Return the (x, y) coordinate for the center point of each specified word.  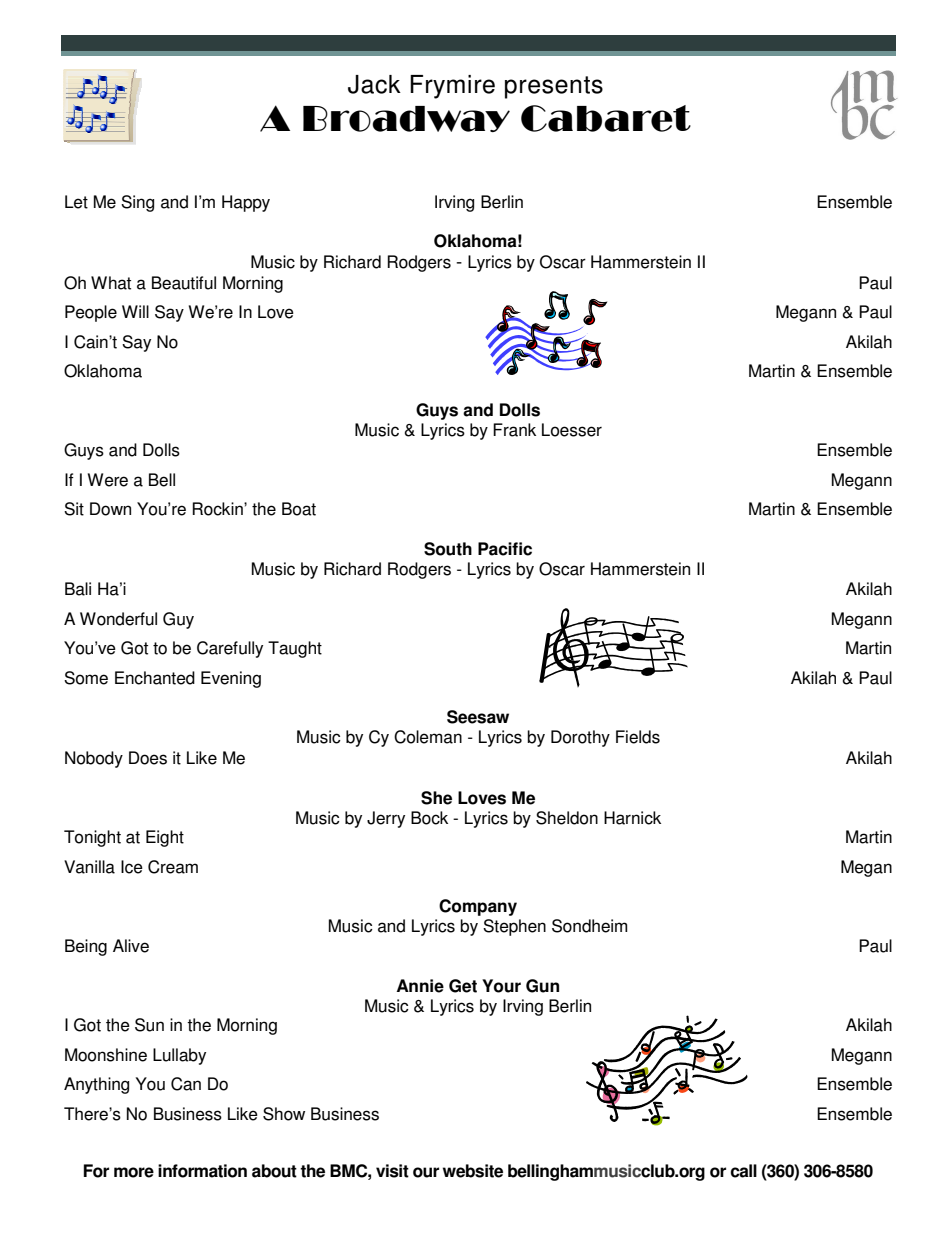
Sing (137, 203)
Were (108, 480)
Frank (514, 430)
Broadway (406, 119)
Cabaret (606, 118)
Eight (165, 838)
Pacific (505, 549)
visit (392, 1171)
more (134, 1172)
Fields (638, 737)
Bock (429, 818)
